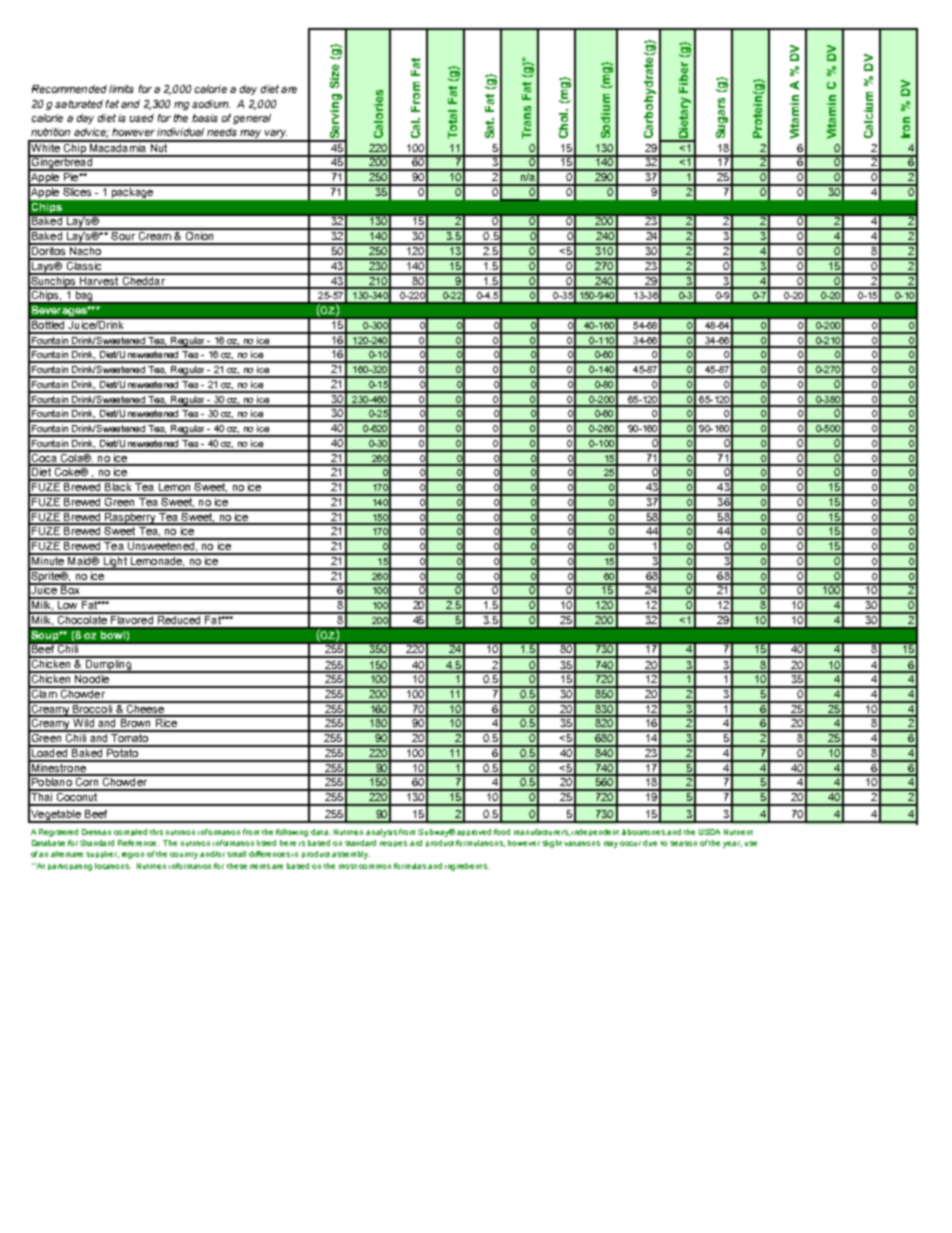 This screenshot has width=952, height=1233. I want to click on Reference, so click(138, 843).
